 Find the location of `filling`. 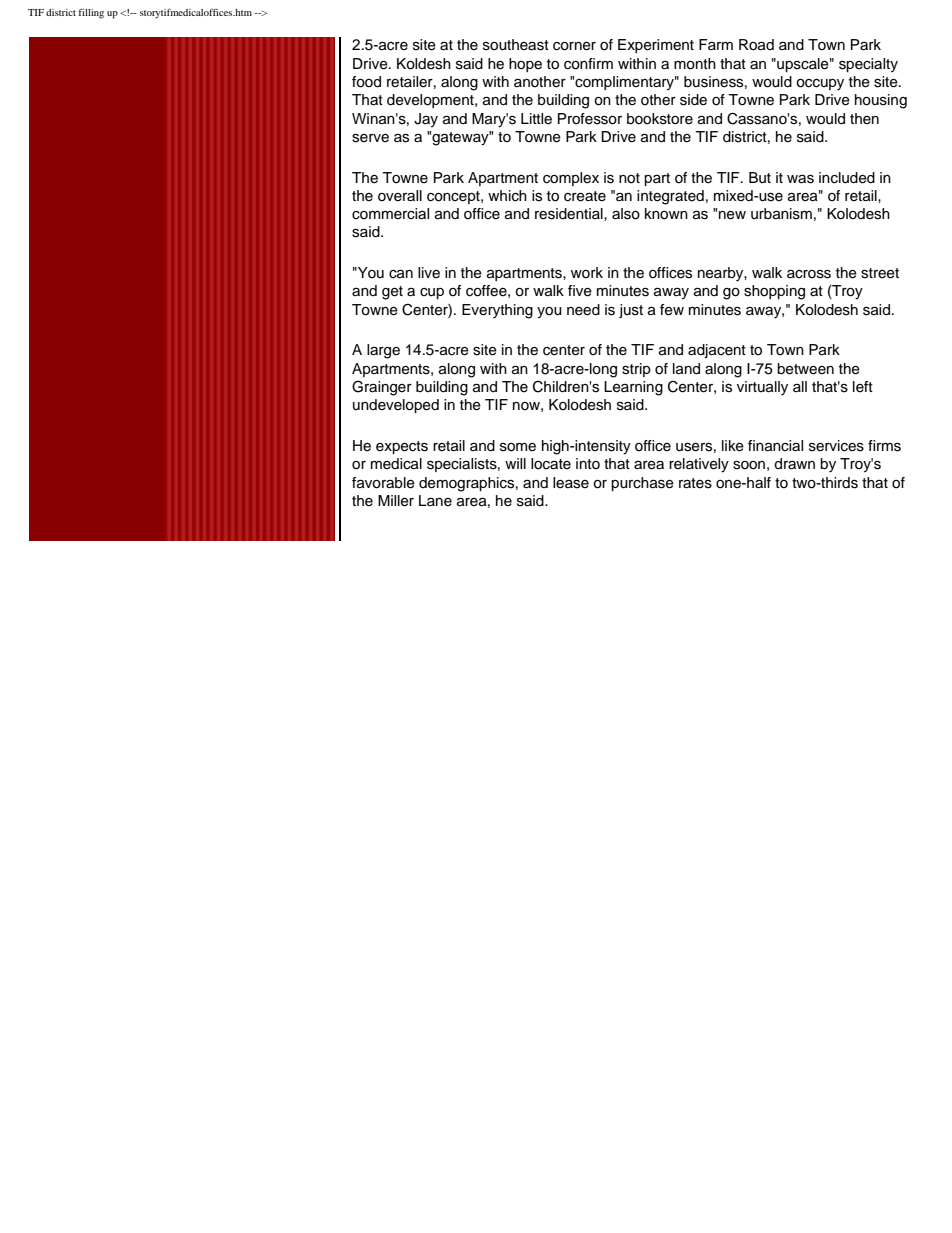

filling is located at coordinates (91, 13).
